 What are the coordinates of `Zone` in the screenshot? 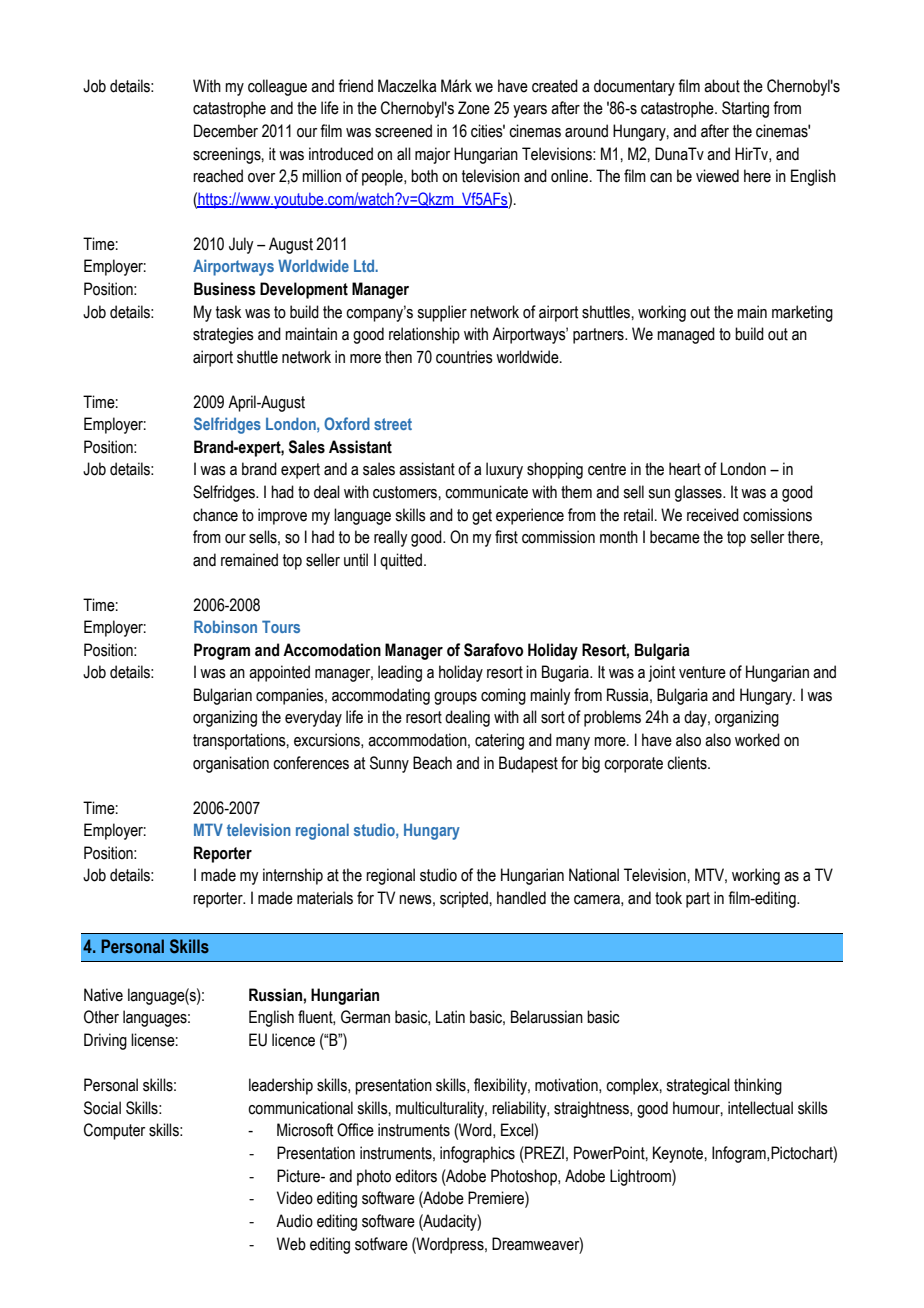 It's located at (474, 108).
